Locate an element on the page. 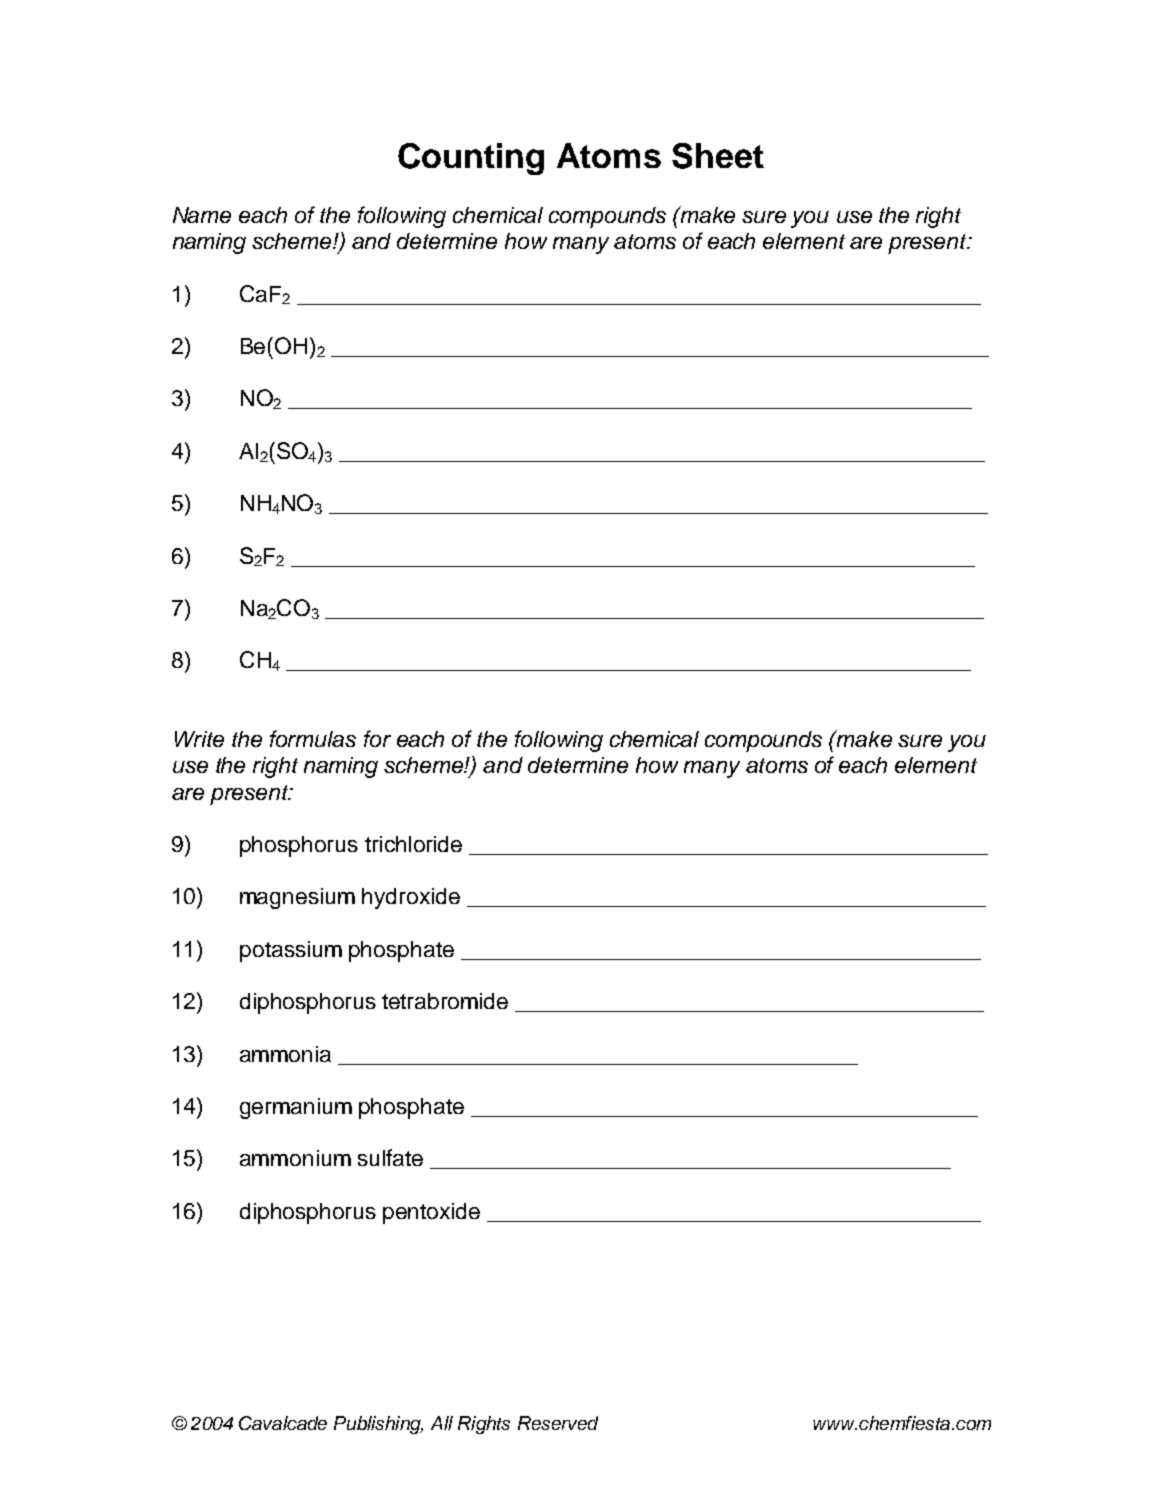  Name is located at coordinates (202, 215).
